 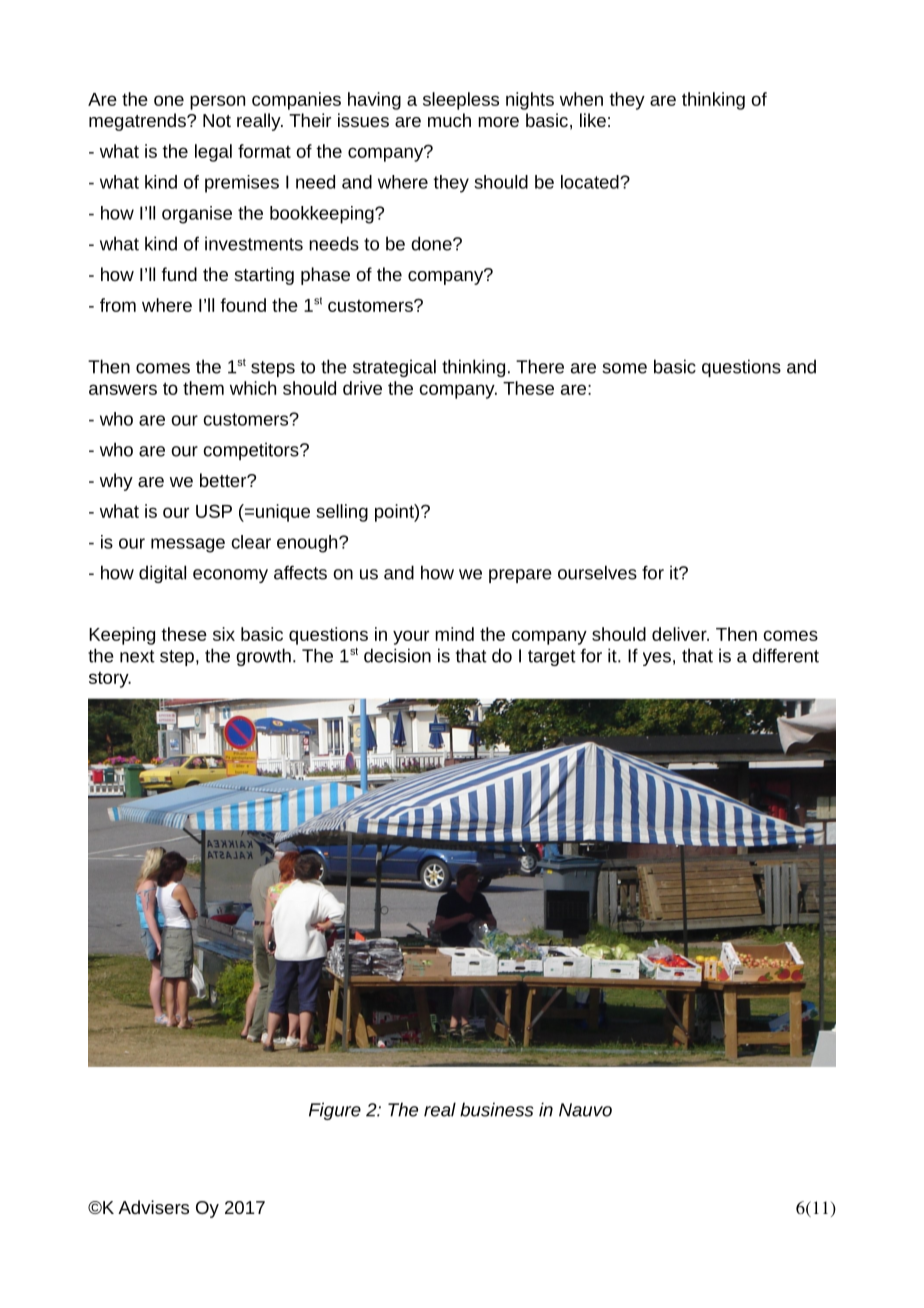 I want to click on different, so click(x=785, y=655).
